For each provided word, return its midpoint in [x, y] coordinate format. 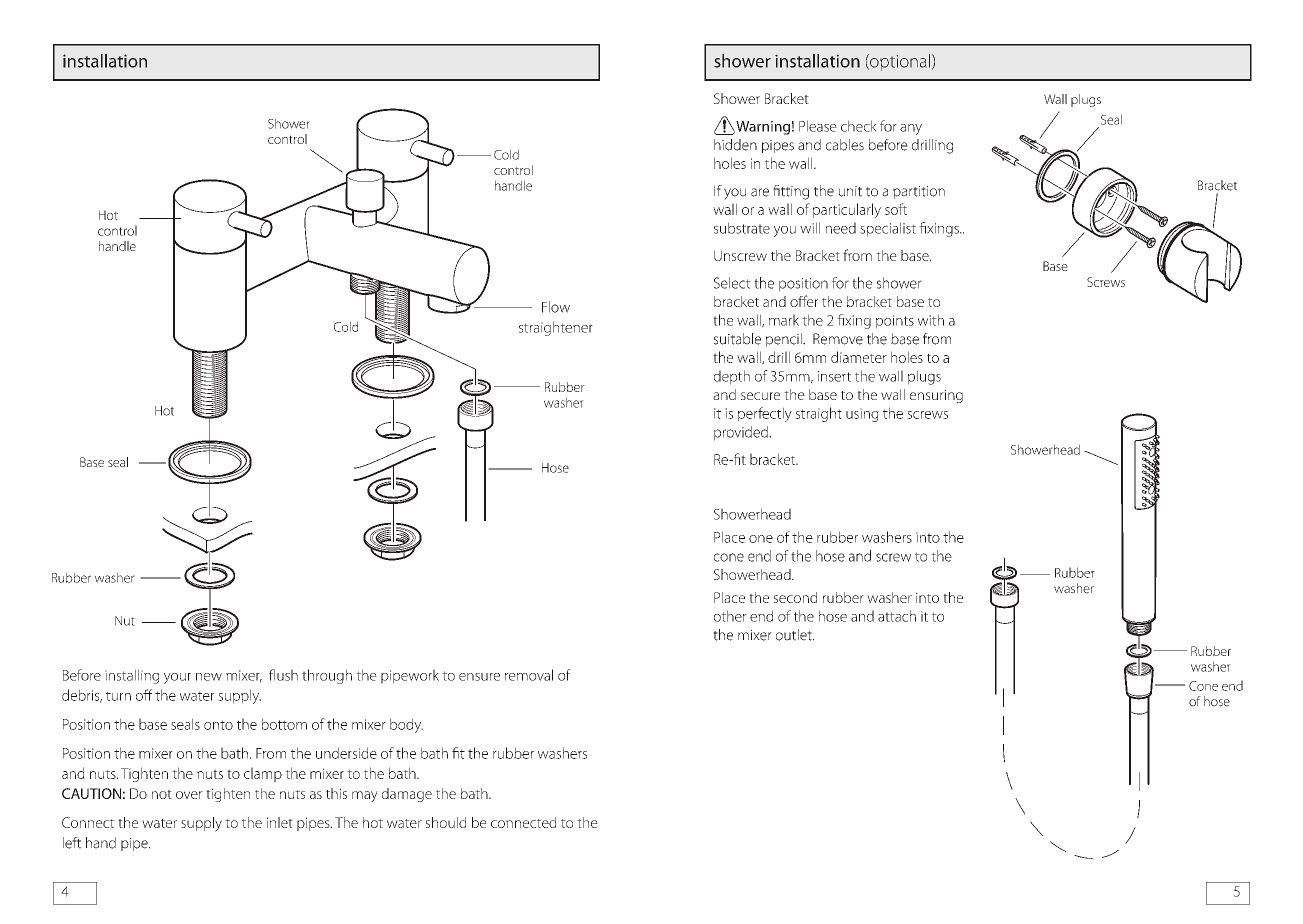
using [862, 415]
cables [845, 145]
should [446, 822]
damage [407, 795]
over [189, 795]
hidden [735, 145]
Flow [556, 307]
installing [132, 676]
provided [742, 433]
